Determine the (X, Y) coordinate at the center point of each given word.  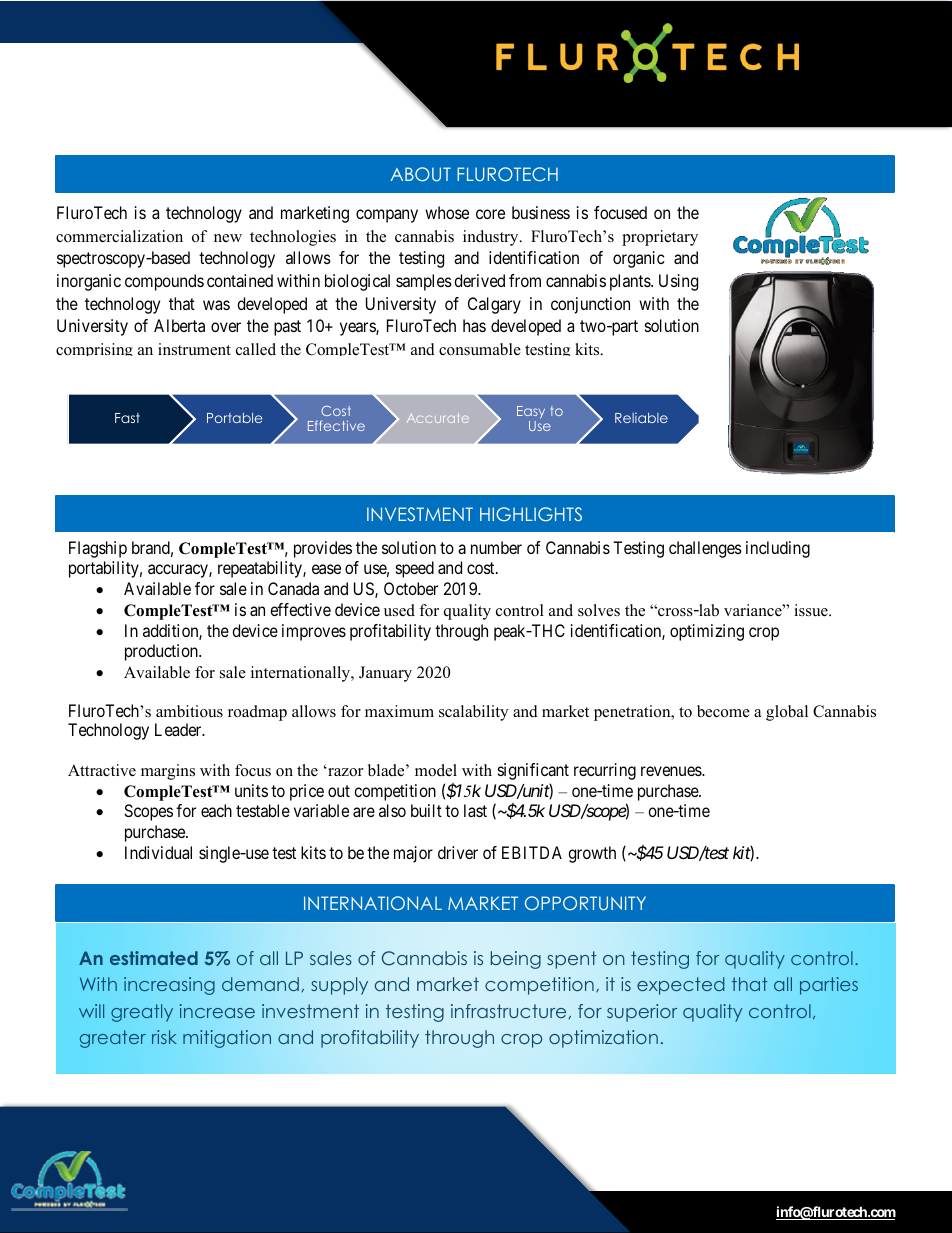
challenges (705, 549)
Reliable (641, 417)
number (496, 547)
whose (447, 212)
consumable (480, 349)
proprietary (660, 238)
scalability (473, 713)
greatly (142, 1013)
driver (458, 852)
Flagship (98, 549)
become (723, 711)
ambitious (189, 711)
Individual (158, 852)
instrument (194, 349)
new (228, 238)
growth (592, 854)
